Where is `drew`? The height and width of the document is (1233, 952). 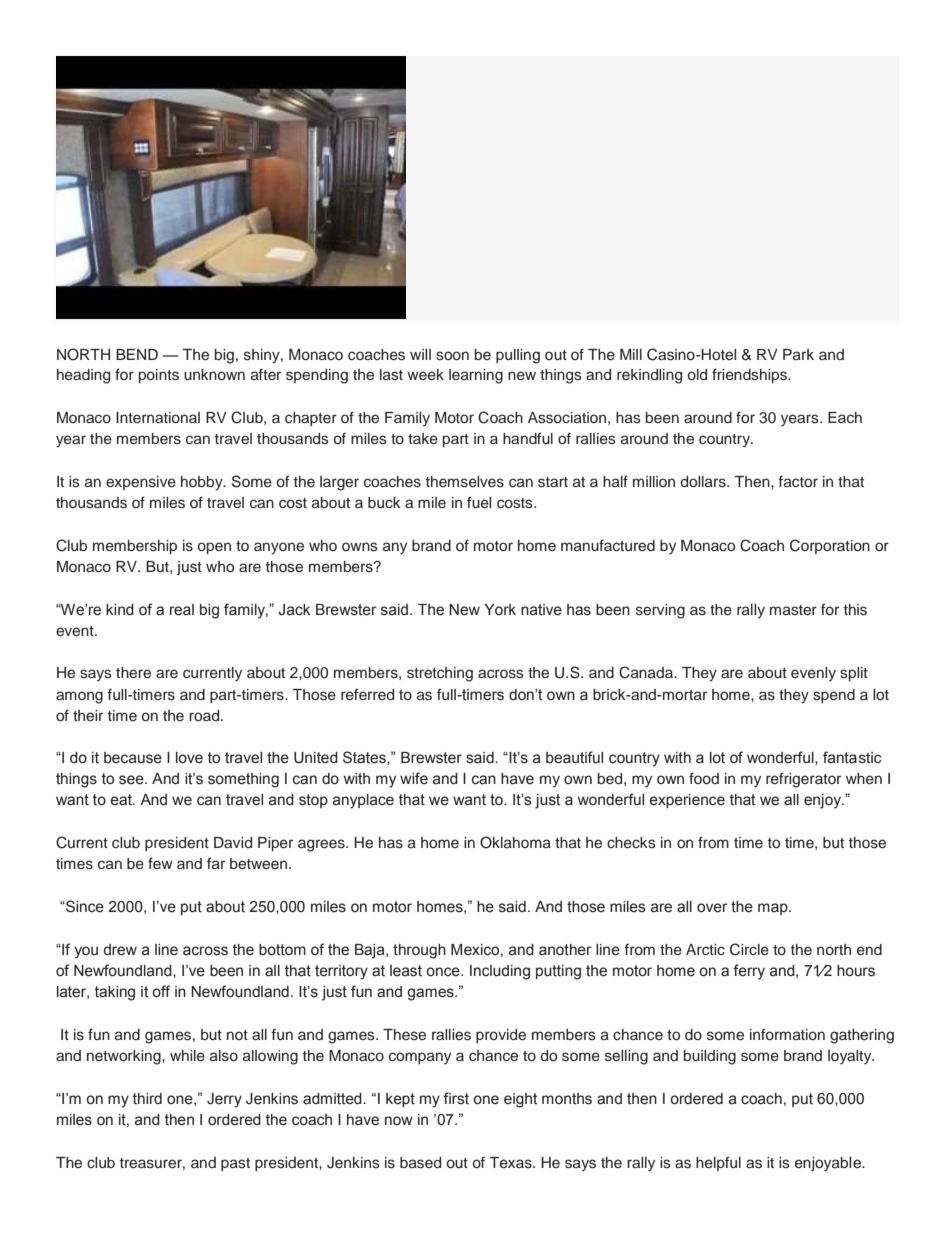
drew is located at coordinates (120, 950).
